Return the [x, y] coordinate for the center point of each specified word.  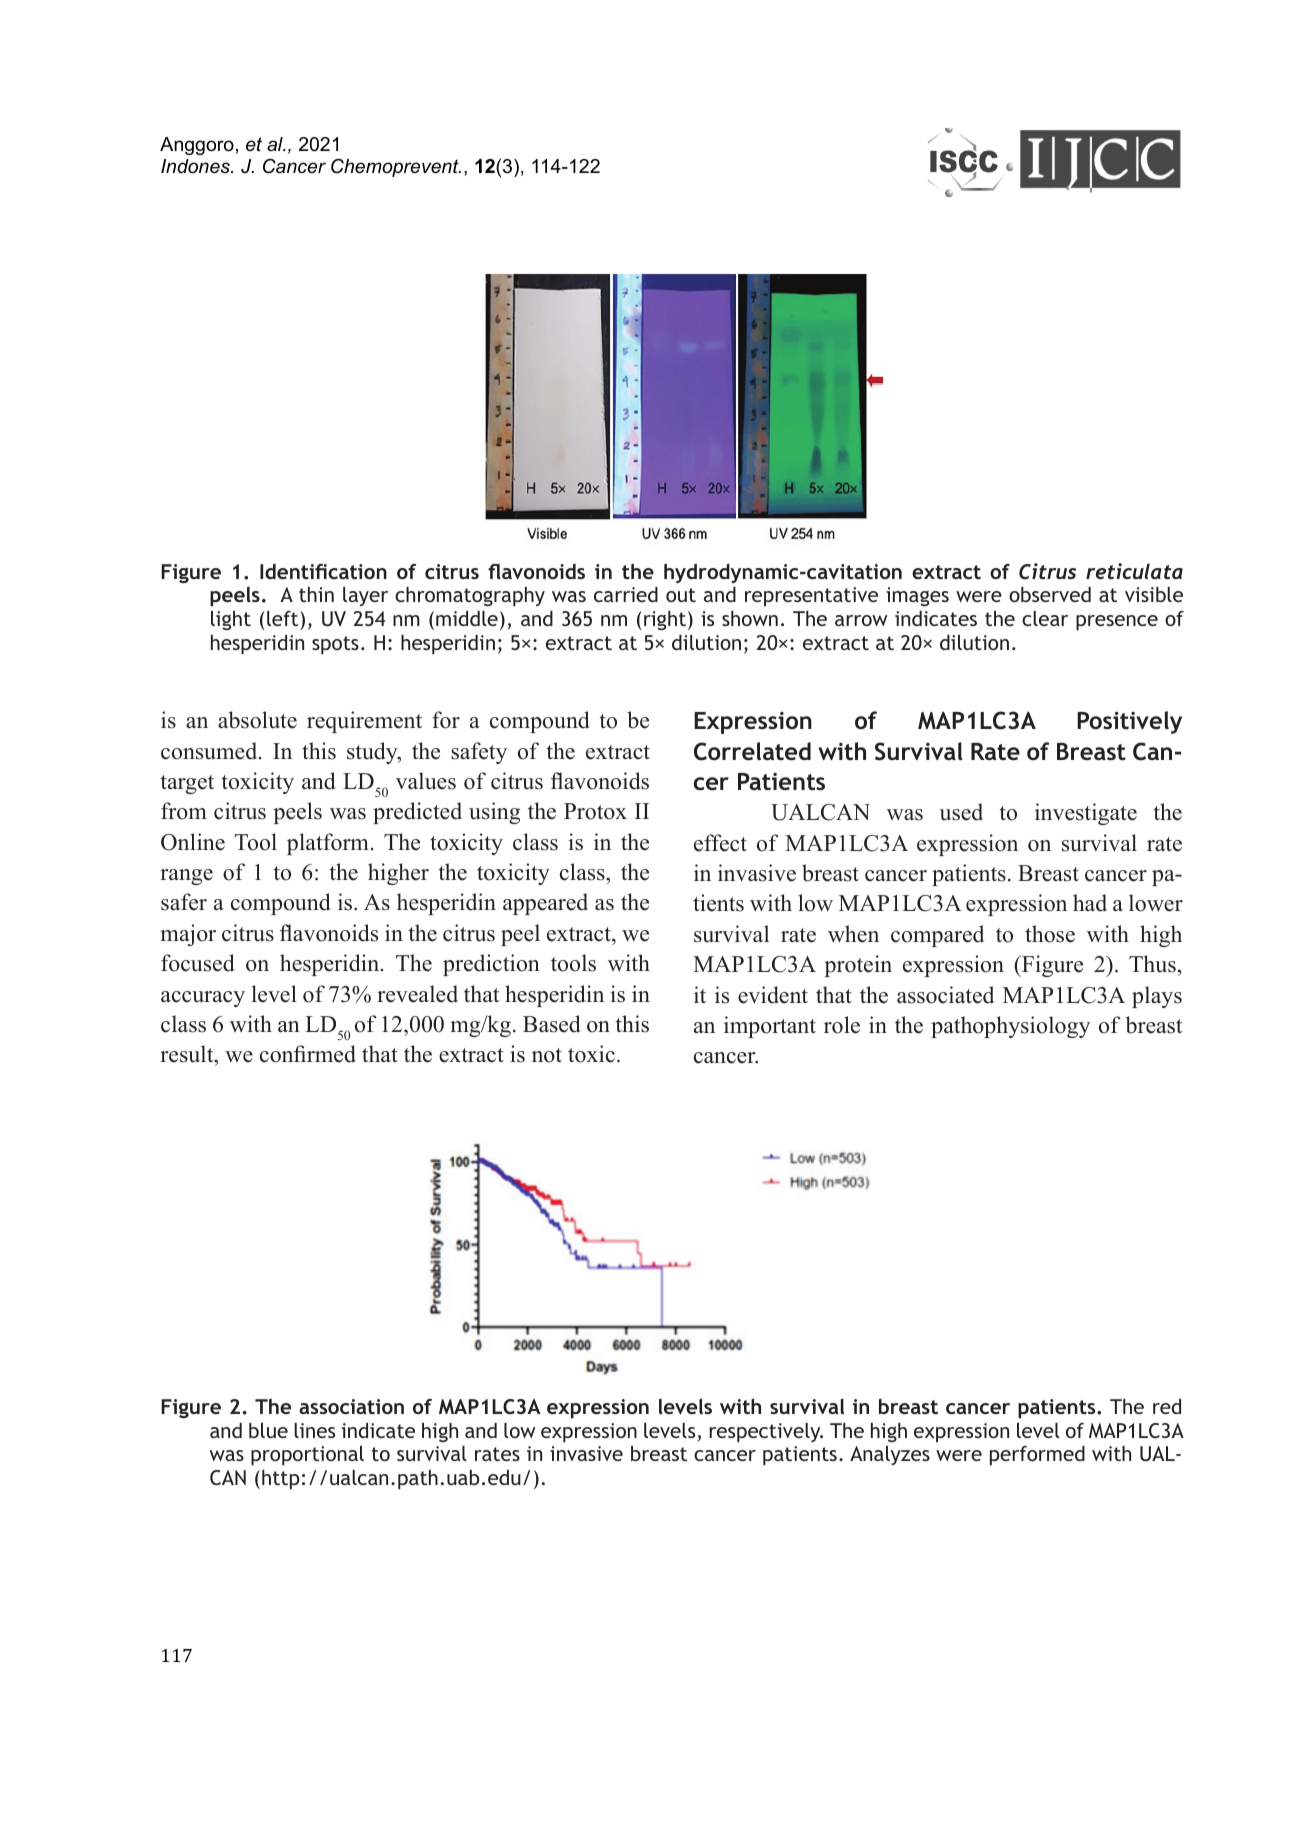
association [351, 1406]
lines [314, 1430]
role [842, 1025]
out [681, 595]
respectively [766, 1433]
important [770, 1027]
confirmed [308, 1054]
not [547, 1055]
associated [945, 995]
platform [328, 844]
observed [1050, 594]
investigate [1086, 814]
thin [316, 594]
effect [720, 843]
